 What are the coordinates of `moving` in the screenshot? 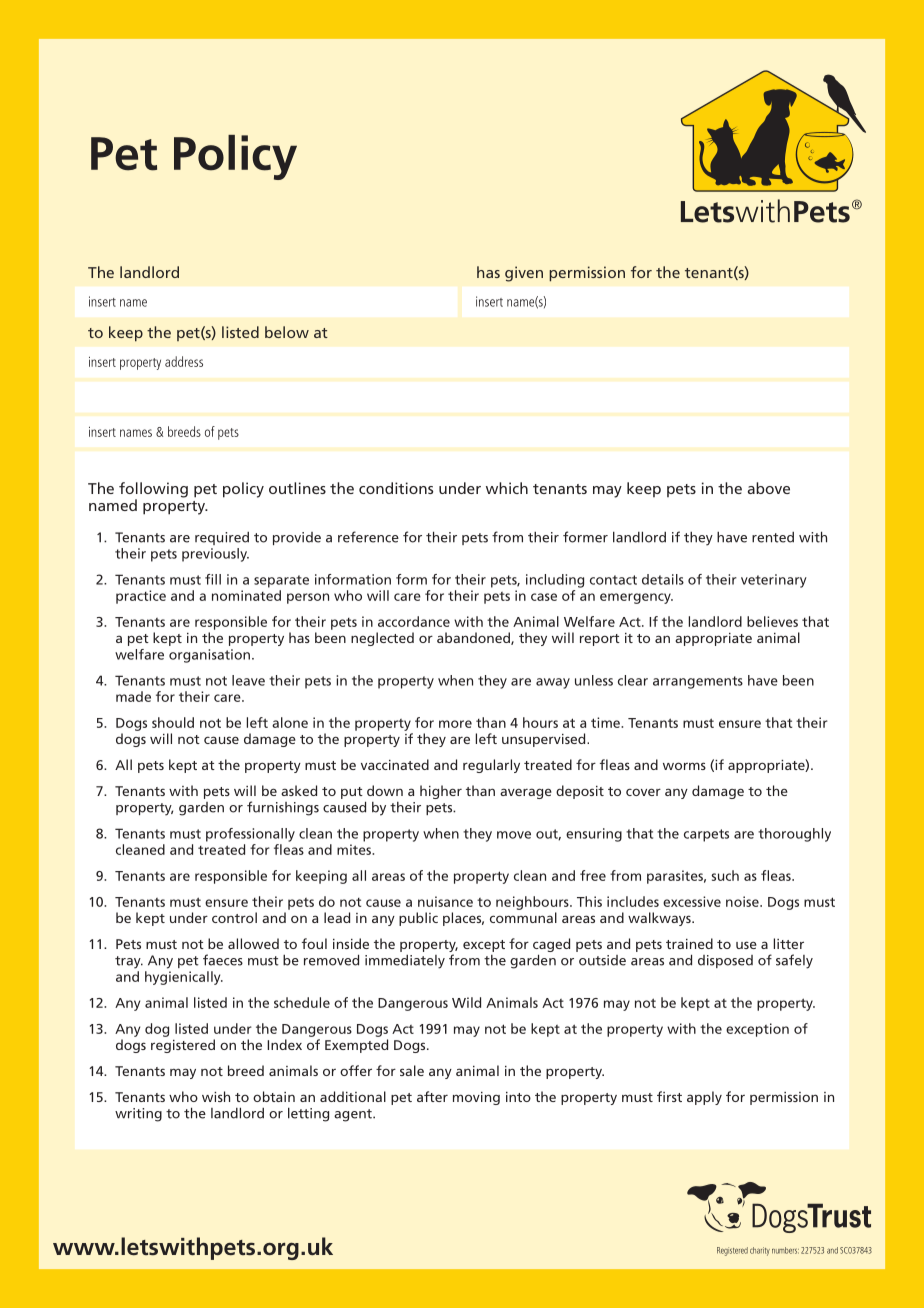 It's located at (476, 1098).
